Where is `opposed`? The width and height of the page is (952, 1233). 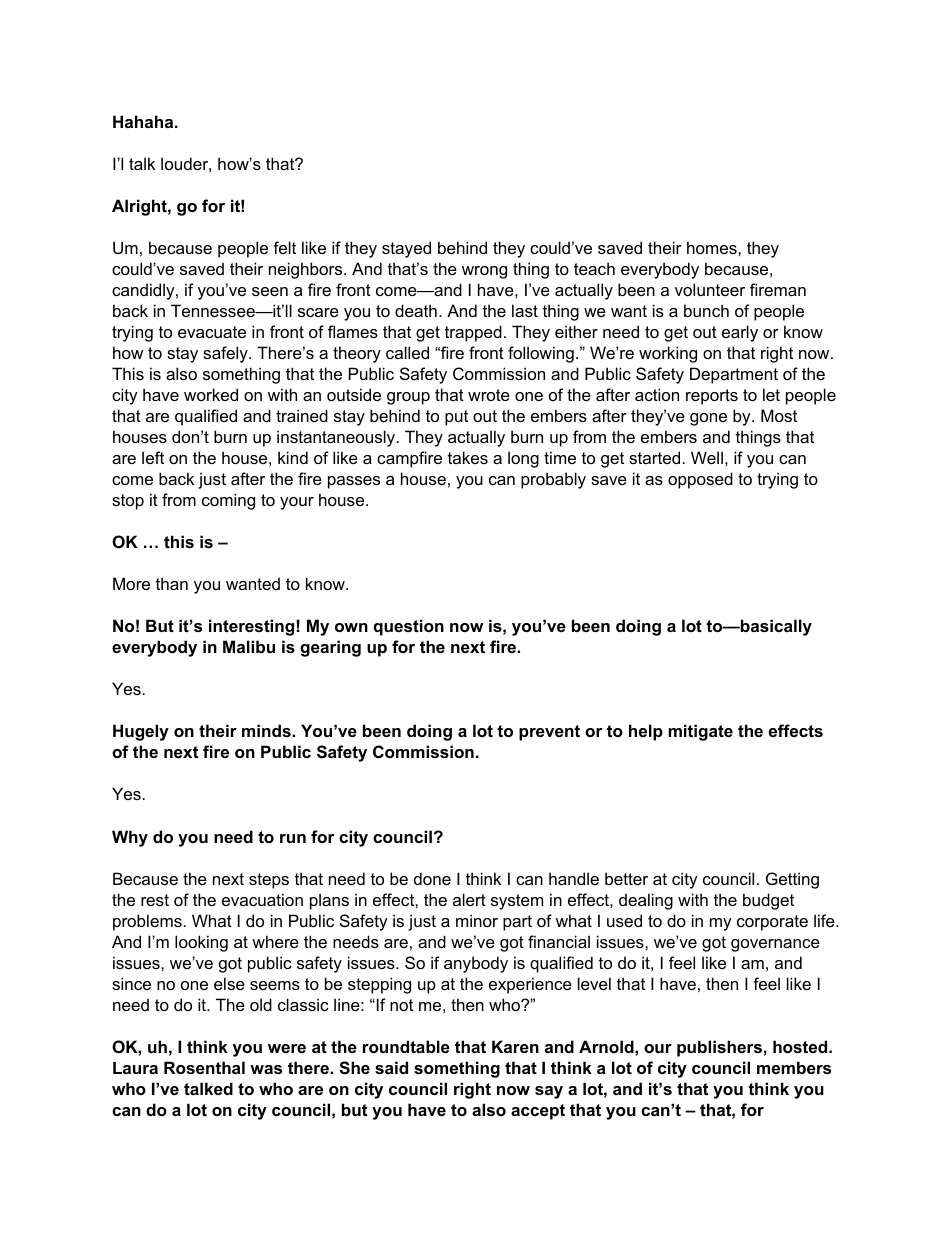 opposed is located at coordinates (700, 480).
